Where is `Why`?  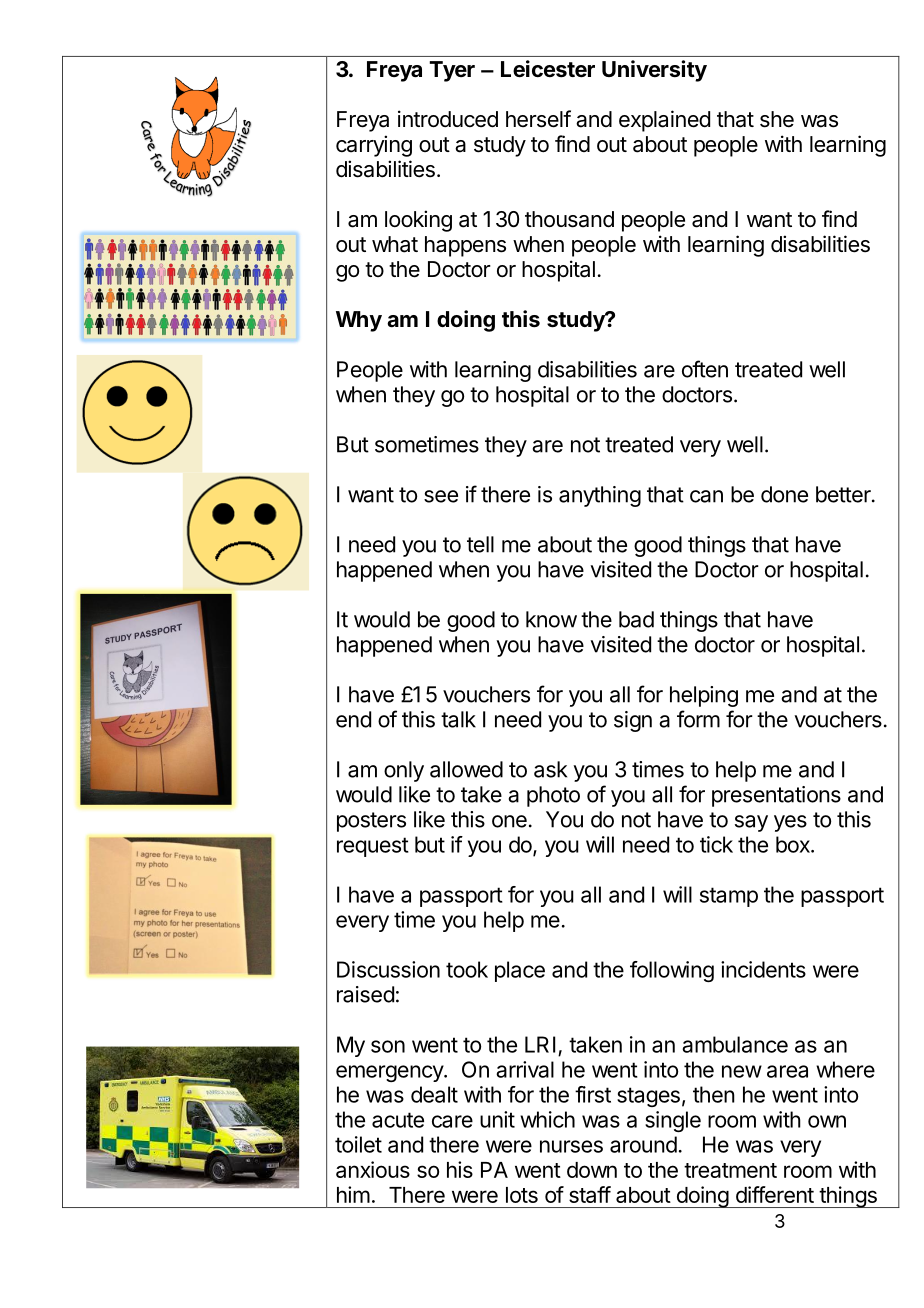 Why is located at coordinates (359, 321).
